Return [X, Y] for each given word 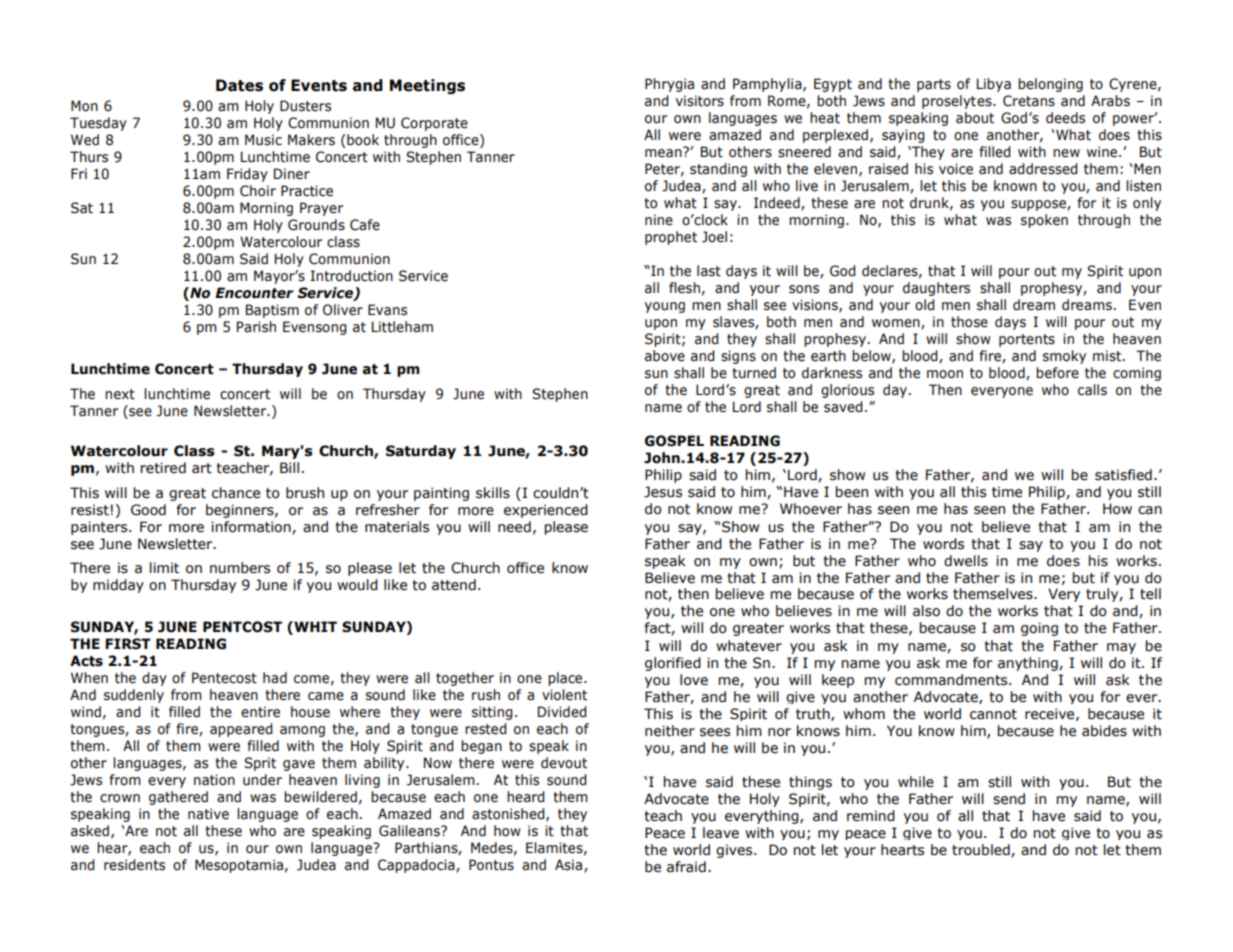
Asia [568, 865]
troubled [982, 850]
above [665, 356]
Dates [239, 85]
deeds [1065, 118]
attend [454, 585]
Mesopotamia [239, 866]
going [1039, 629]
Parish [256, 327]
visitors [700, 101]
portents [1027, 340]
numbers [240, 568]
